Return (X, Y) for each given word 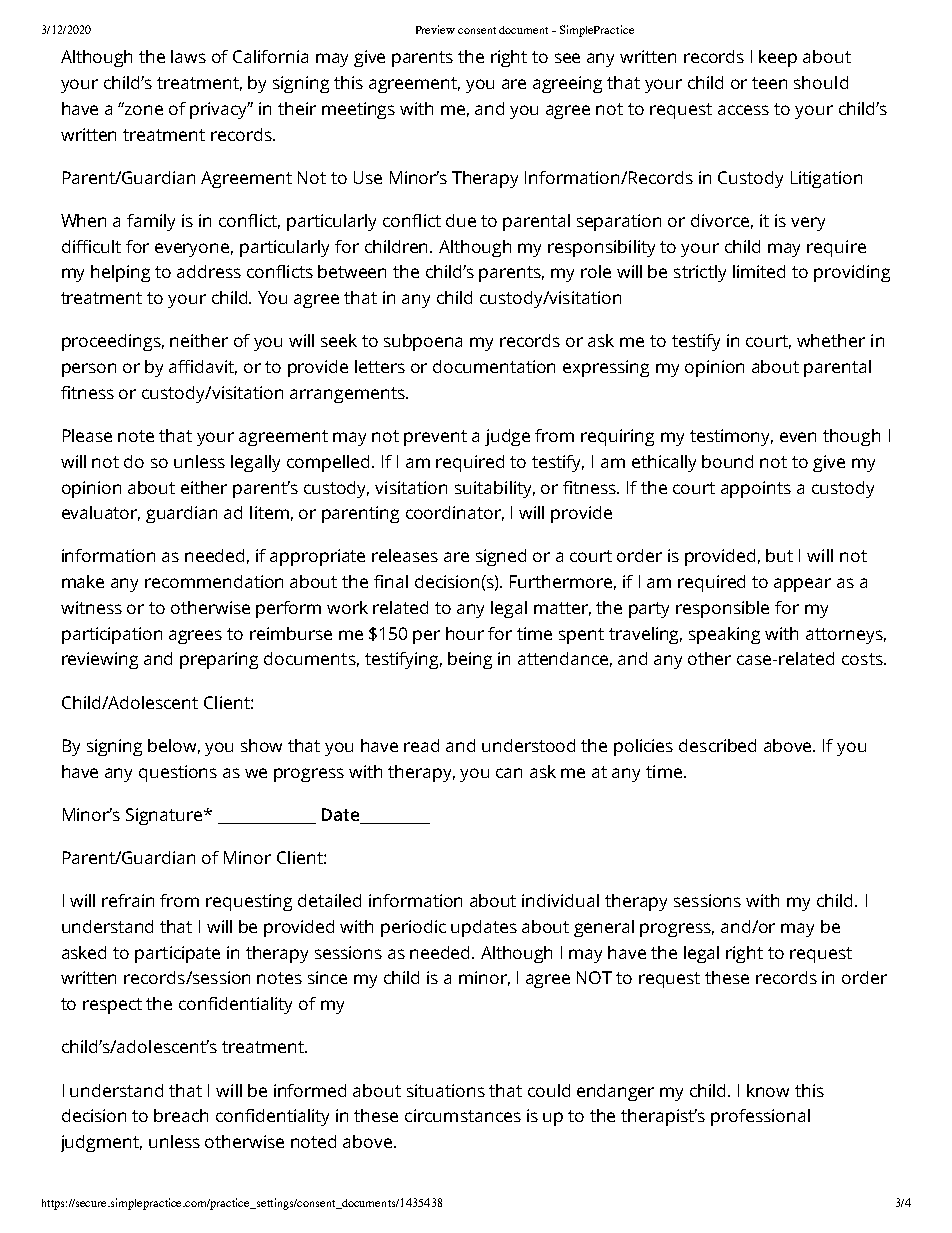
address (209, 271)
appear (802, 585)
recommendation (214, 581)
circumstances (463, 1115)
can (509, 773)
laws (188, 56)
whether (831, 340)
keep (778, 58)
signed (501, 557)
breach (181, 1115)
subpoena (423, 342)
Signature (165, 816)
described (717, 745)
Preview (435, 29)
